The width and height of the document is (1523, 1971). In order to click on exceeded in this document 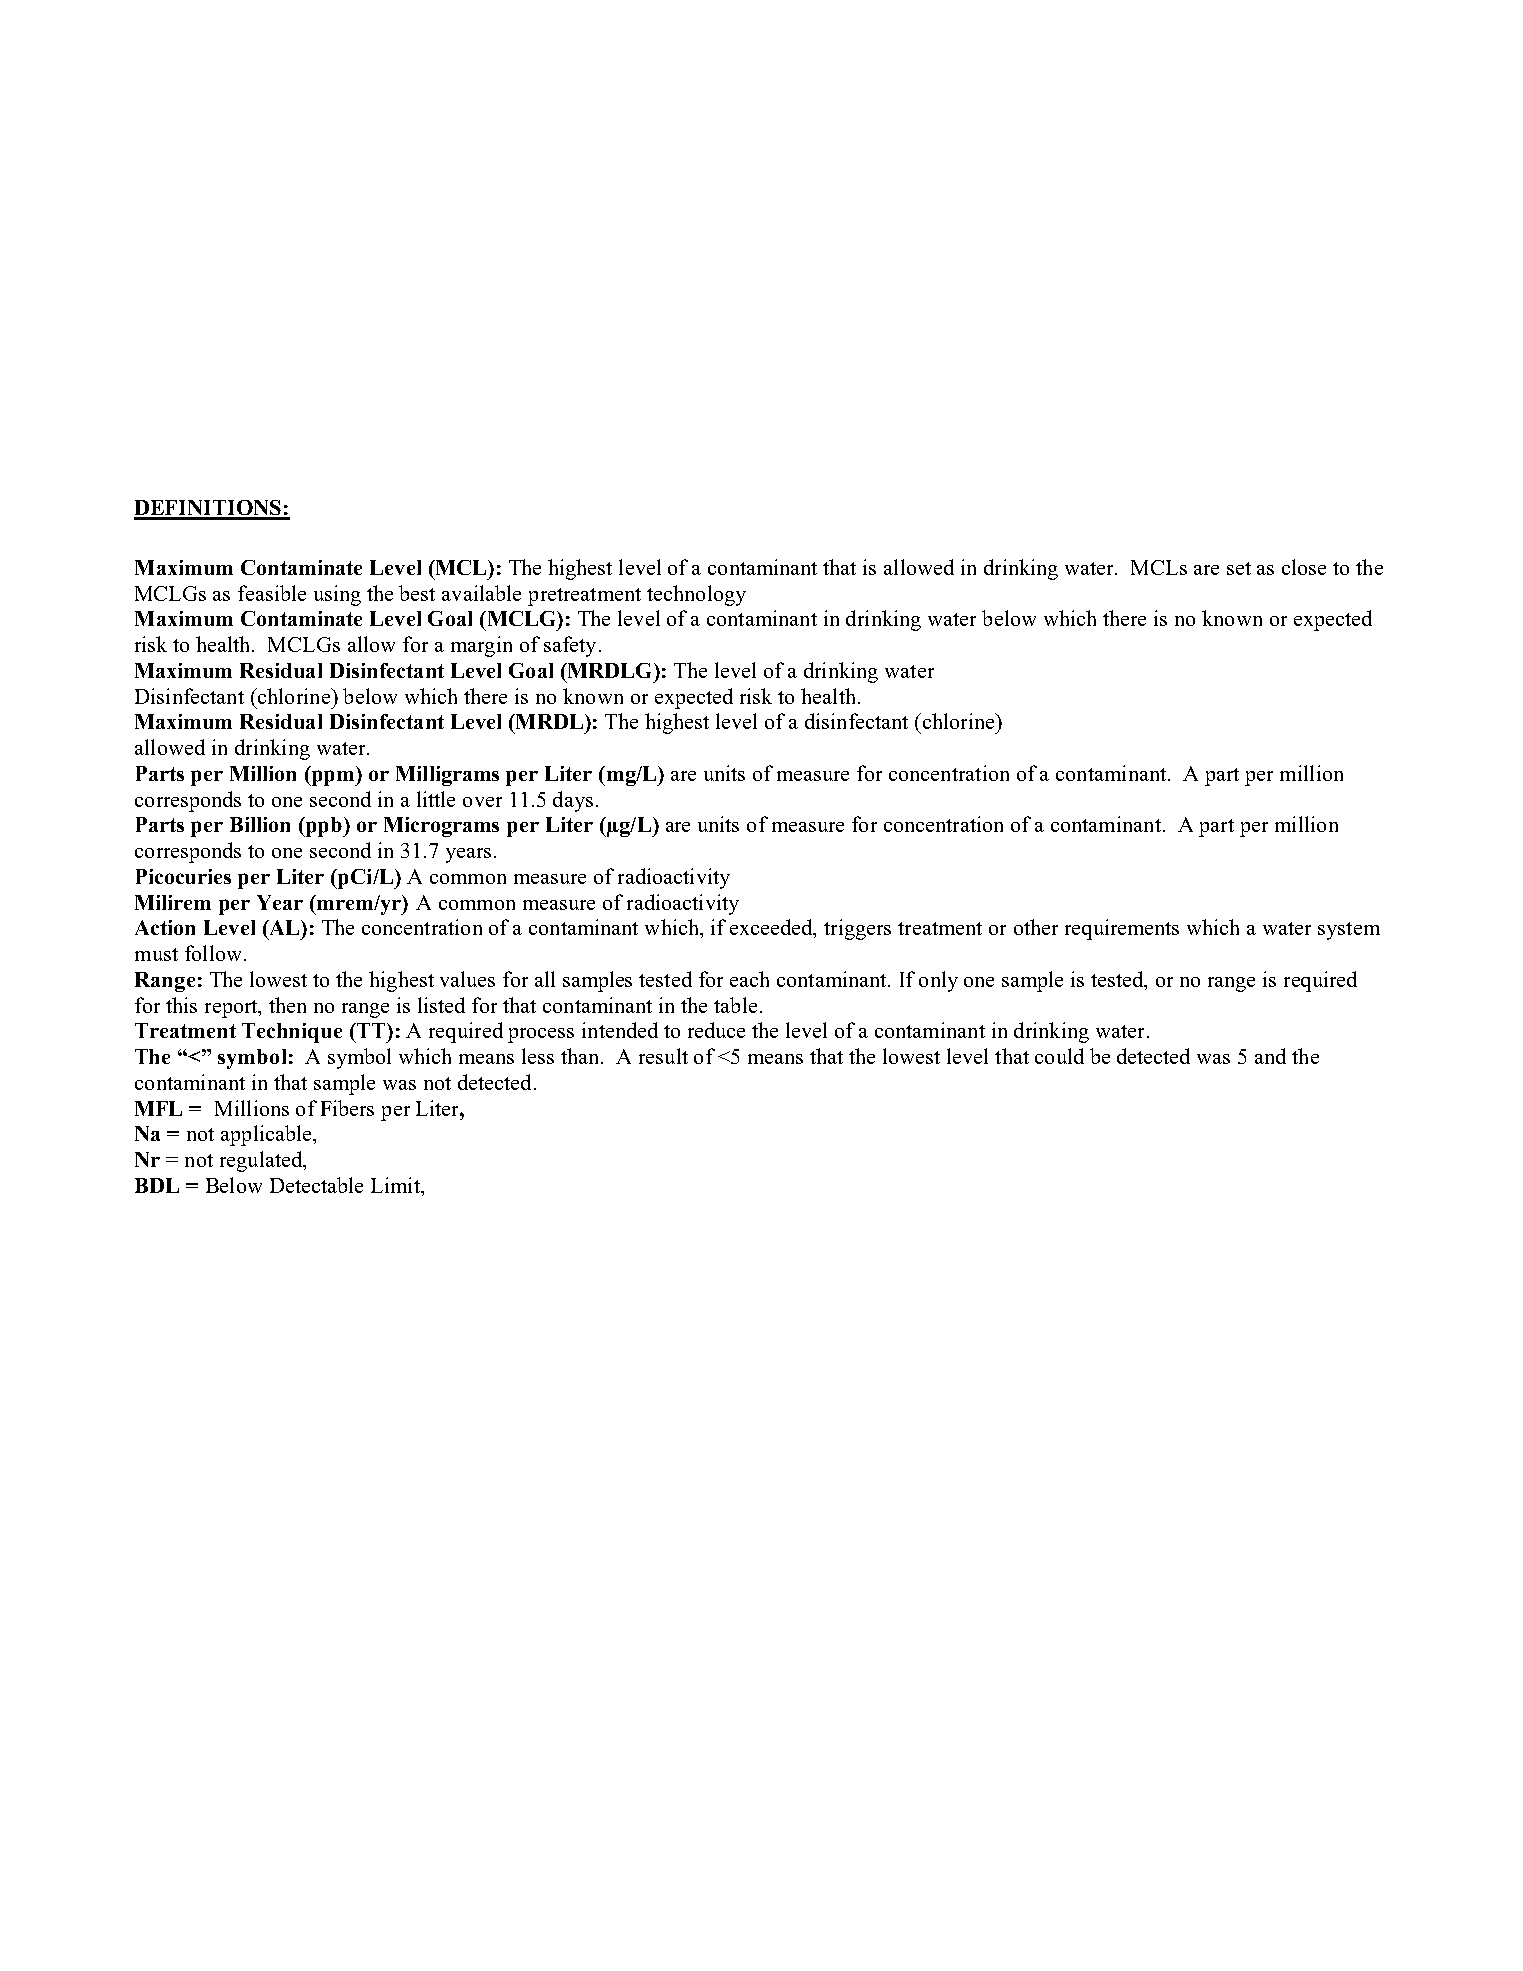, I will do `click(772, 928)`.
